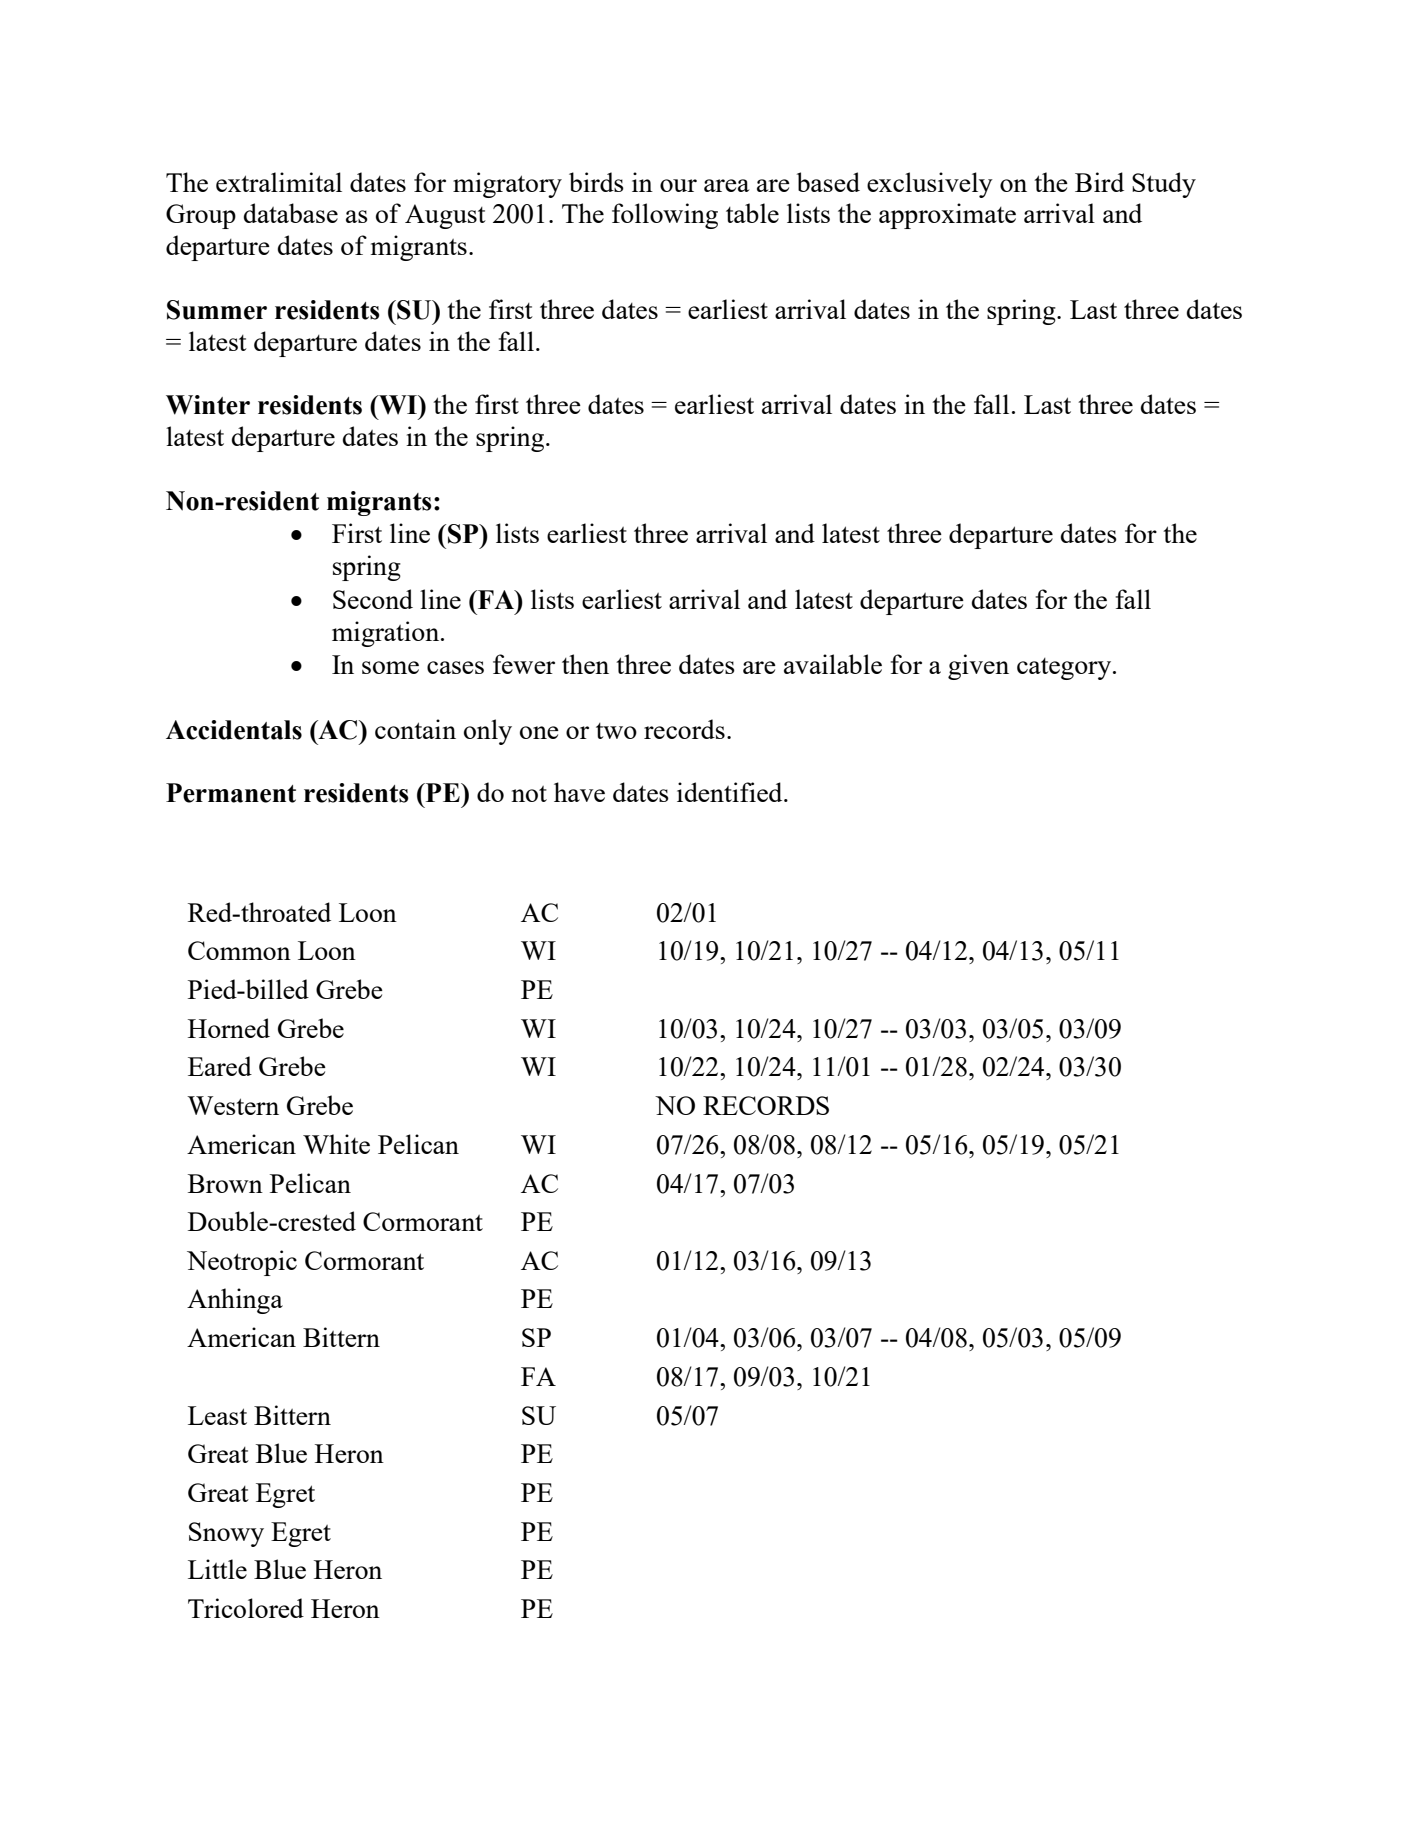 The height and width of the screenshot is (1825, 1410). What do you see at coordinates (246, 1608) in the screenshot?
I see `Tricolored` at bounding box center [246, 1608].
